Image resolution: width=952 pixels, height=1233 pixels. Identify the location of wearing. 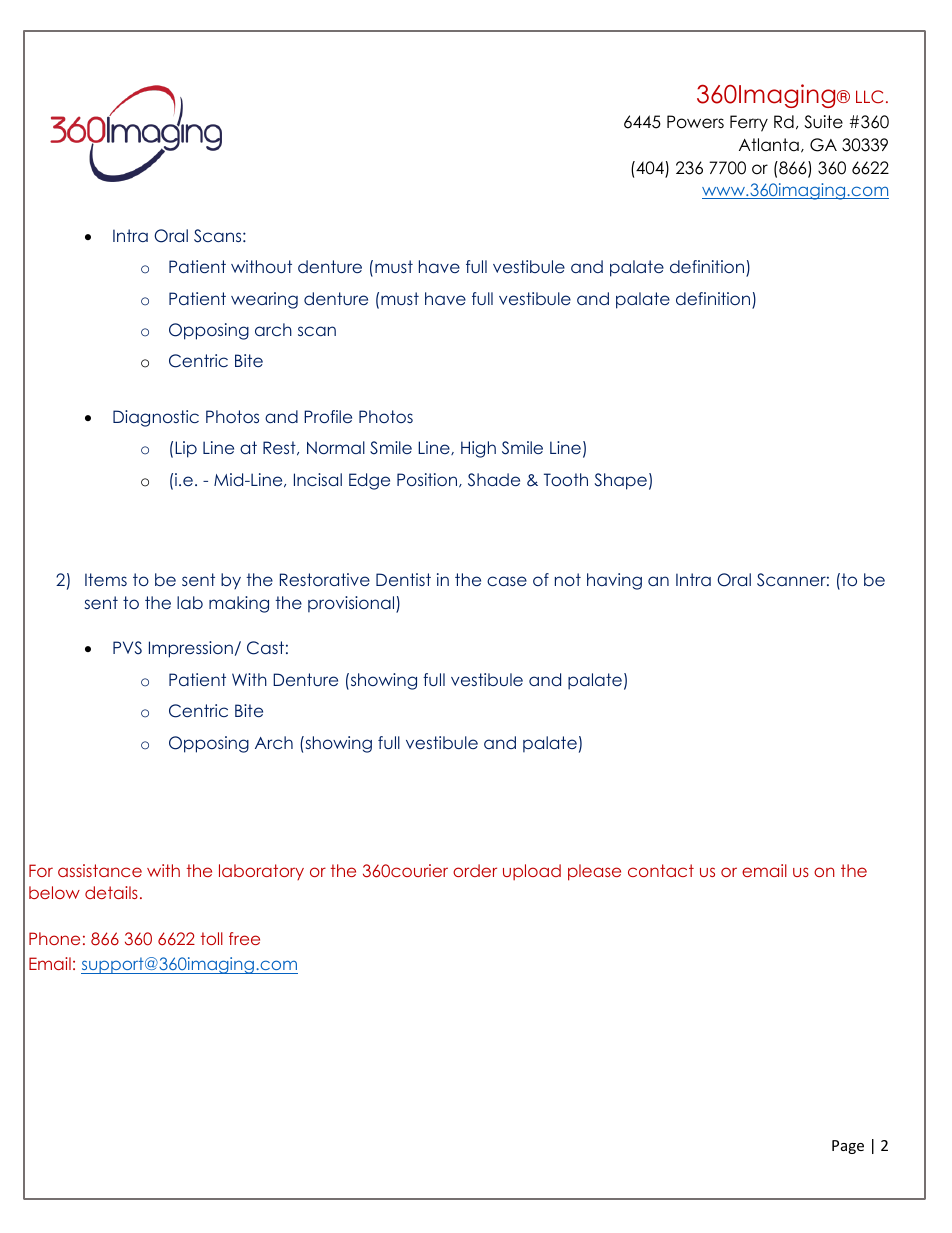
(264, 300).
